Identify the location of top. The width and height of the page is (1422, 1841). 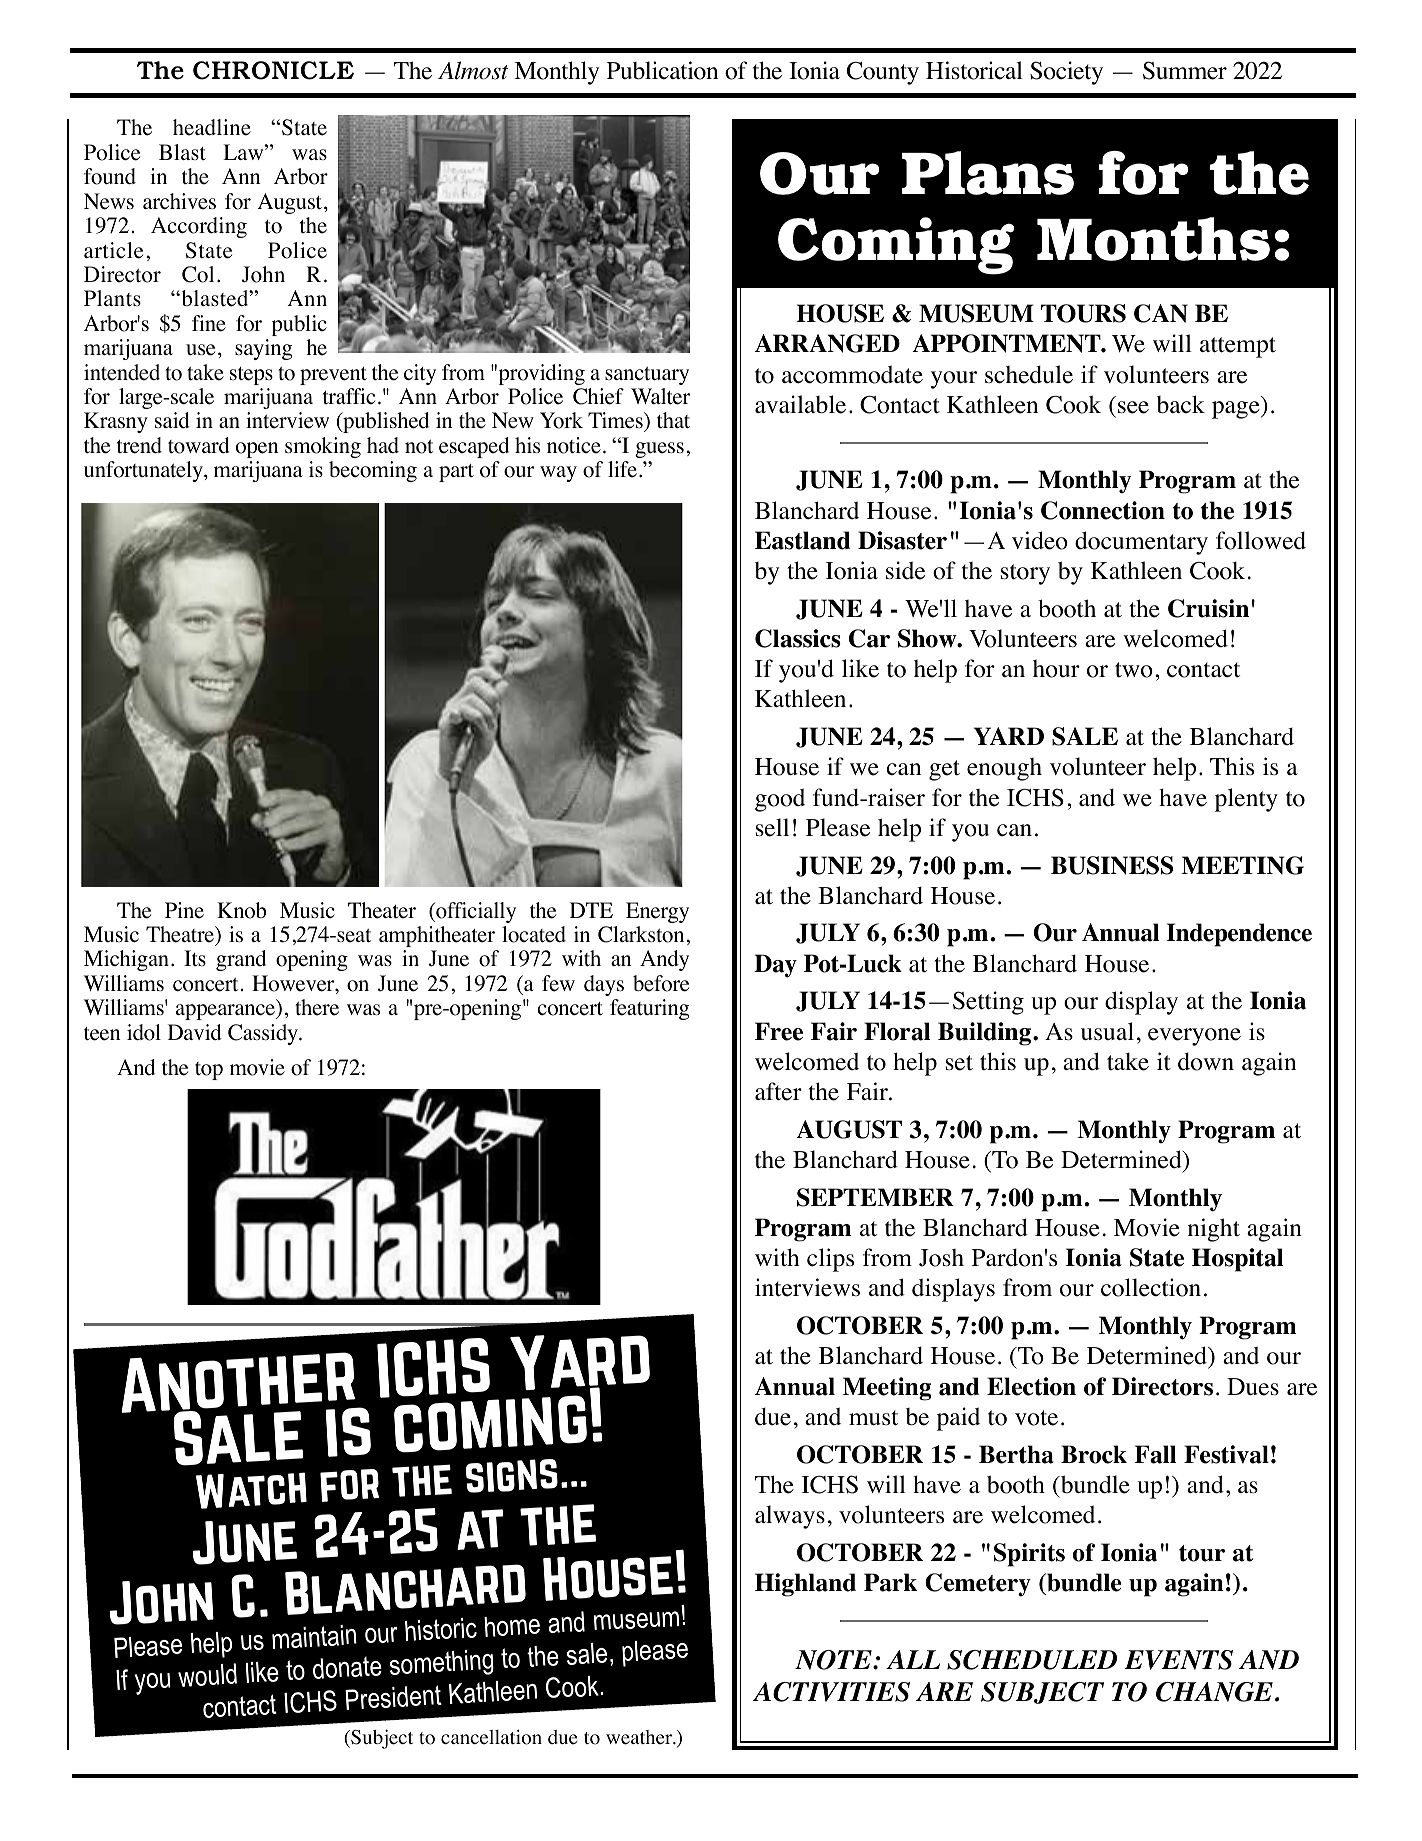
(209, 1071).
